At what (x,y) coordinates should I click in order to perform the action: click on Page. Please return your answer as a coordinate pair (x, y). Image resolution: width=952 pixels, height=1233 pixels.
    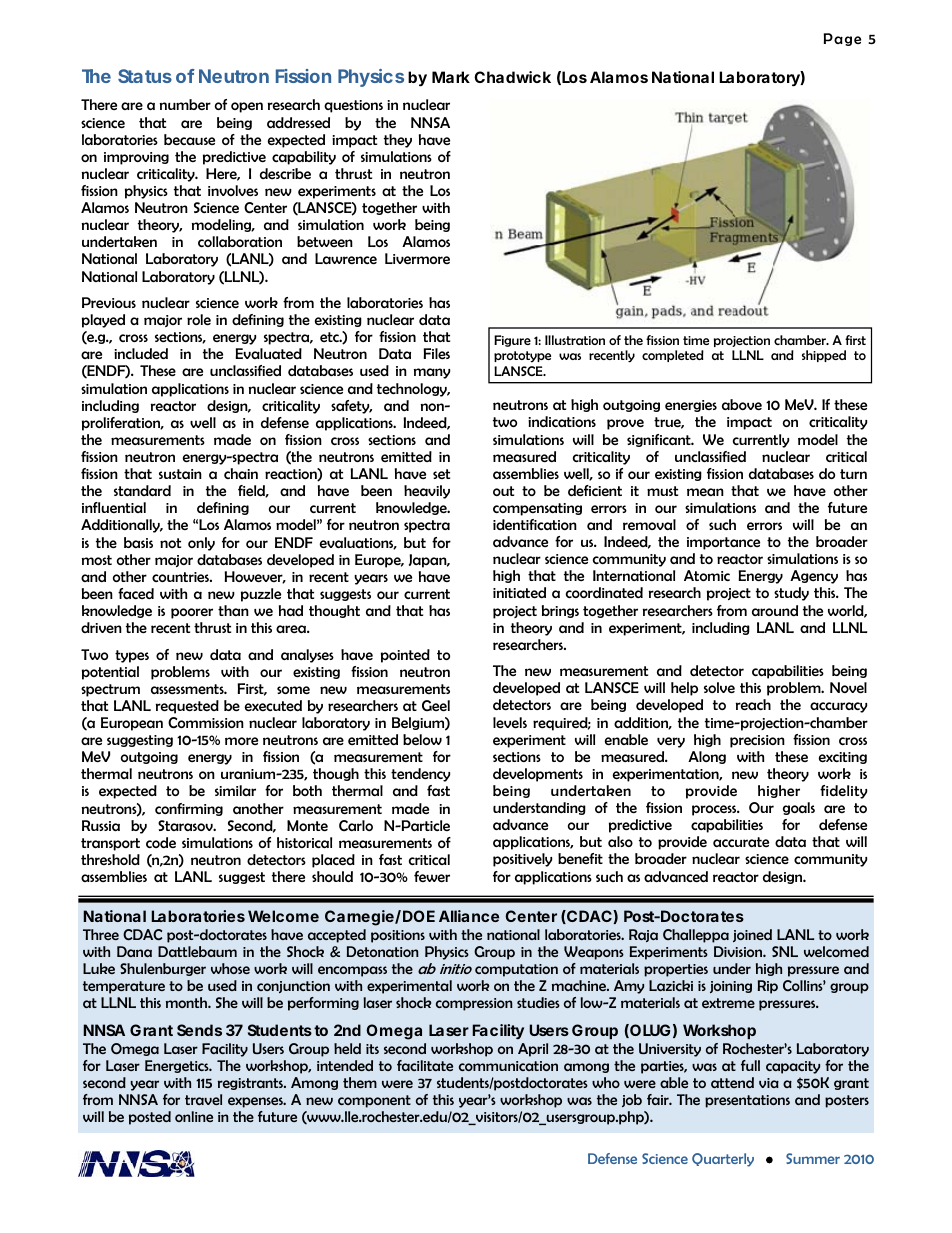
    Looking at the image, I should click on (842, 39).
